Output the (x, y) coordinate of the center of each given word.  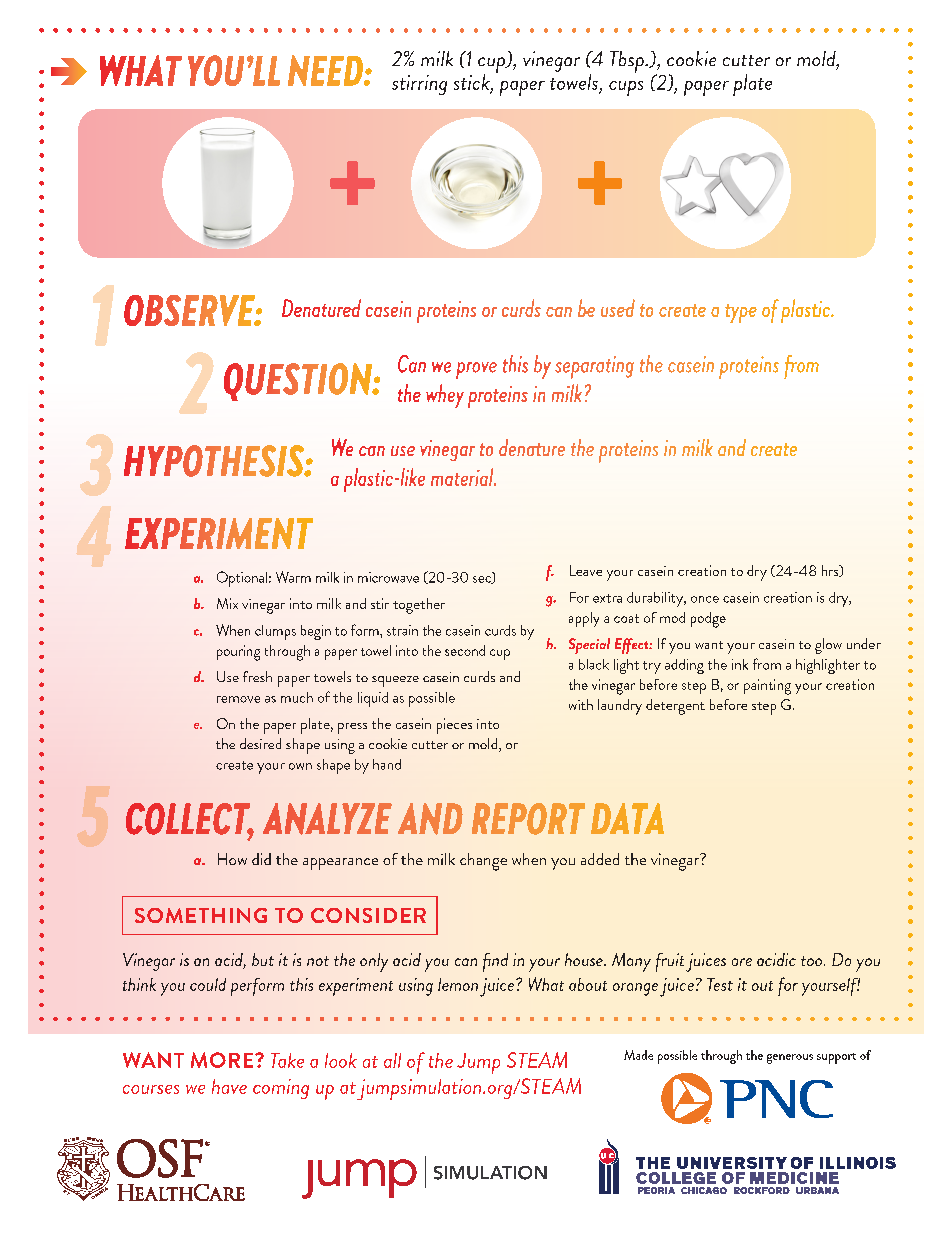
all (392, 1060)
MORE (223, 1060)
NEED (326, 70)
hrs (831, 571)
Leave (586, 570)
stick (473, 83)
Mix (227, 603)
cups (626, 88)
